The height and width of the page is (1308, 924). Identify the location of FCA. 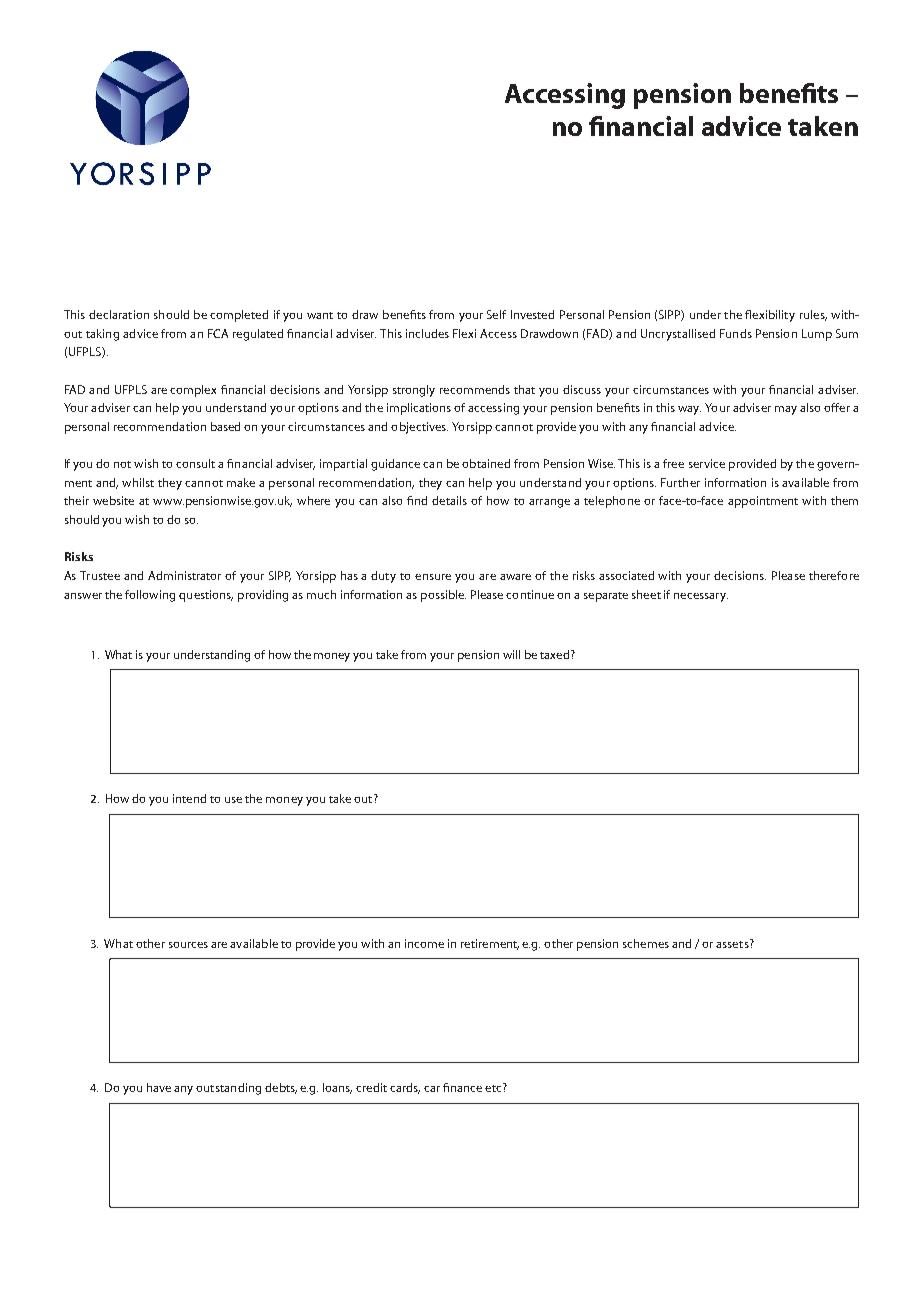
(218, 333).
